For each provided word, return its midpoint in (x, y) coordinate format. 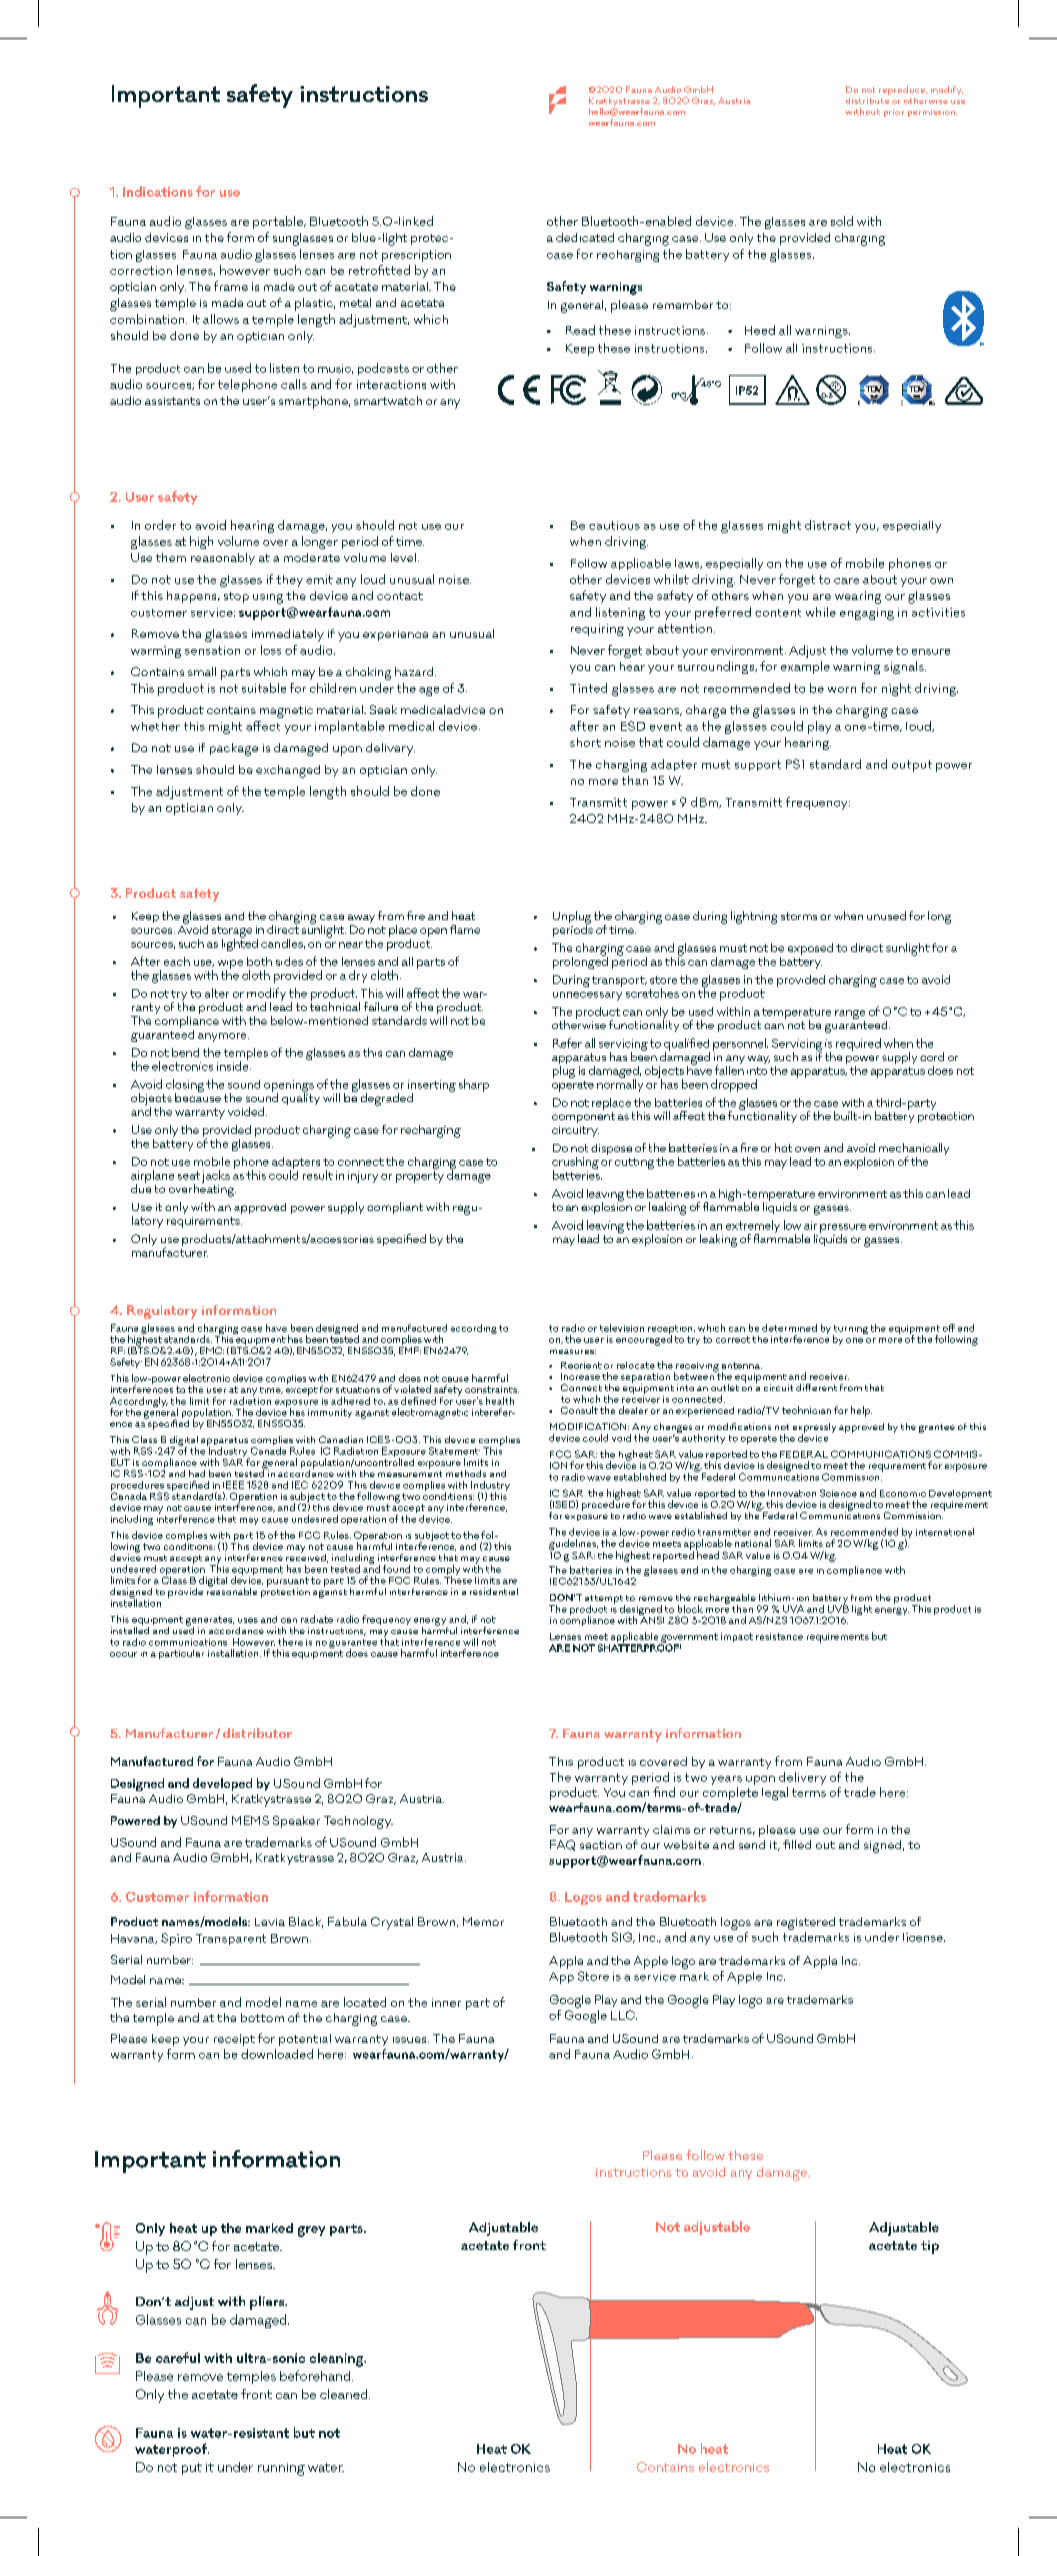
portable (279, 222)
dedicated (585, 237)
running (281, 2469)
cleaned (345, 2394)
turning (850, 1331)
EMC (212, 1350)
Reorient (581, 1365)
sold (842, 221)
